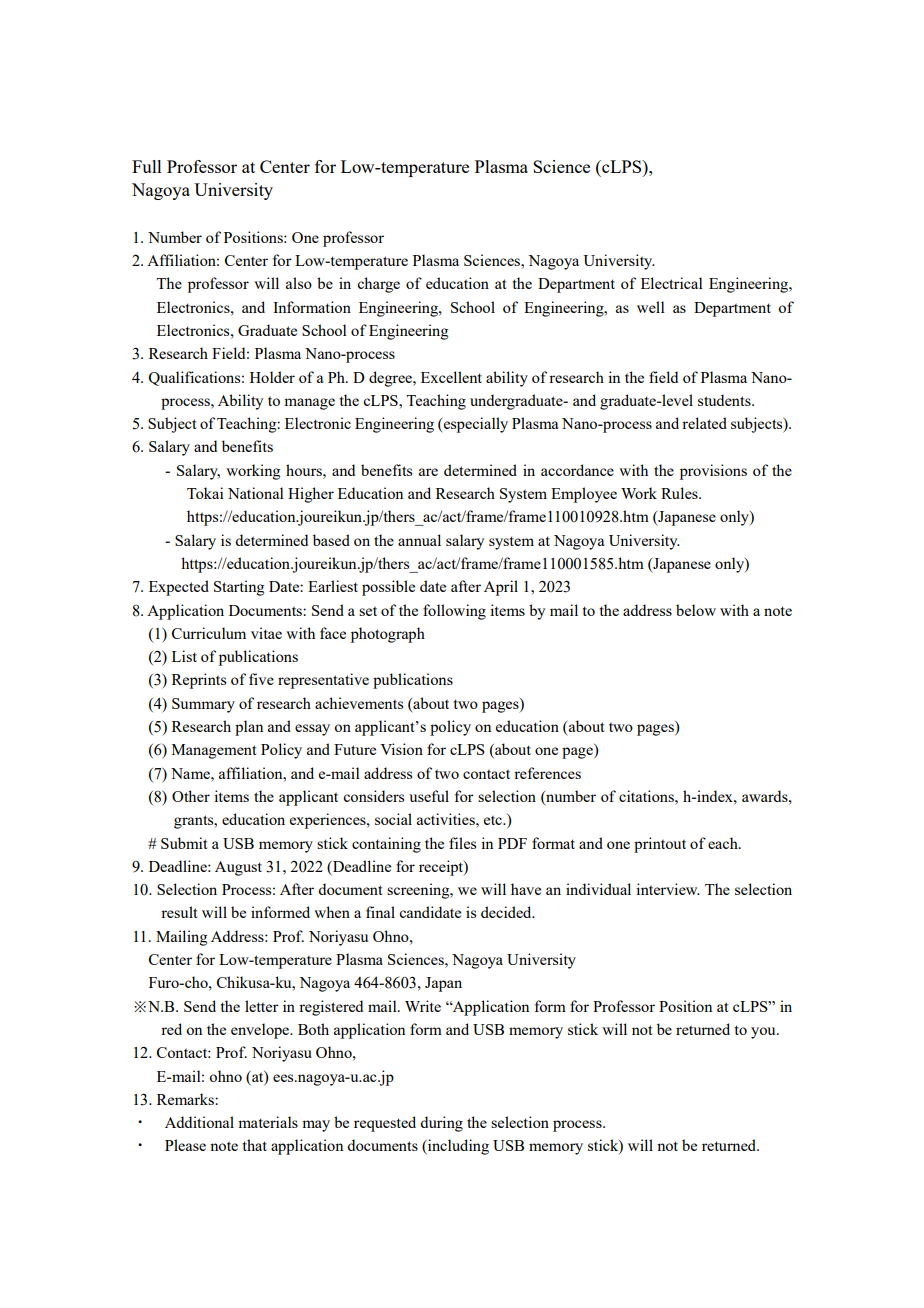  I want to click on printout, so click(660, 845).
